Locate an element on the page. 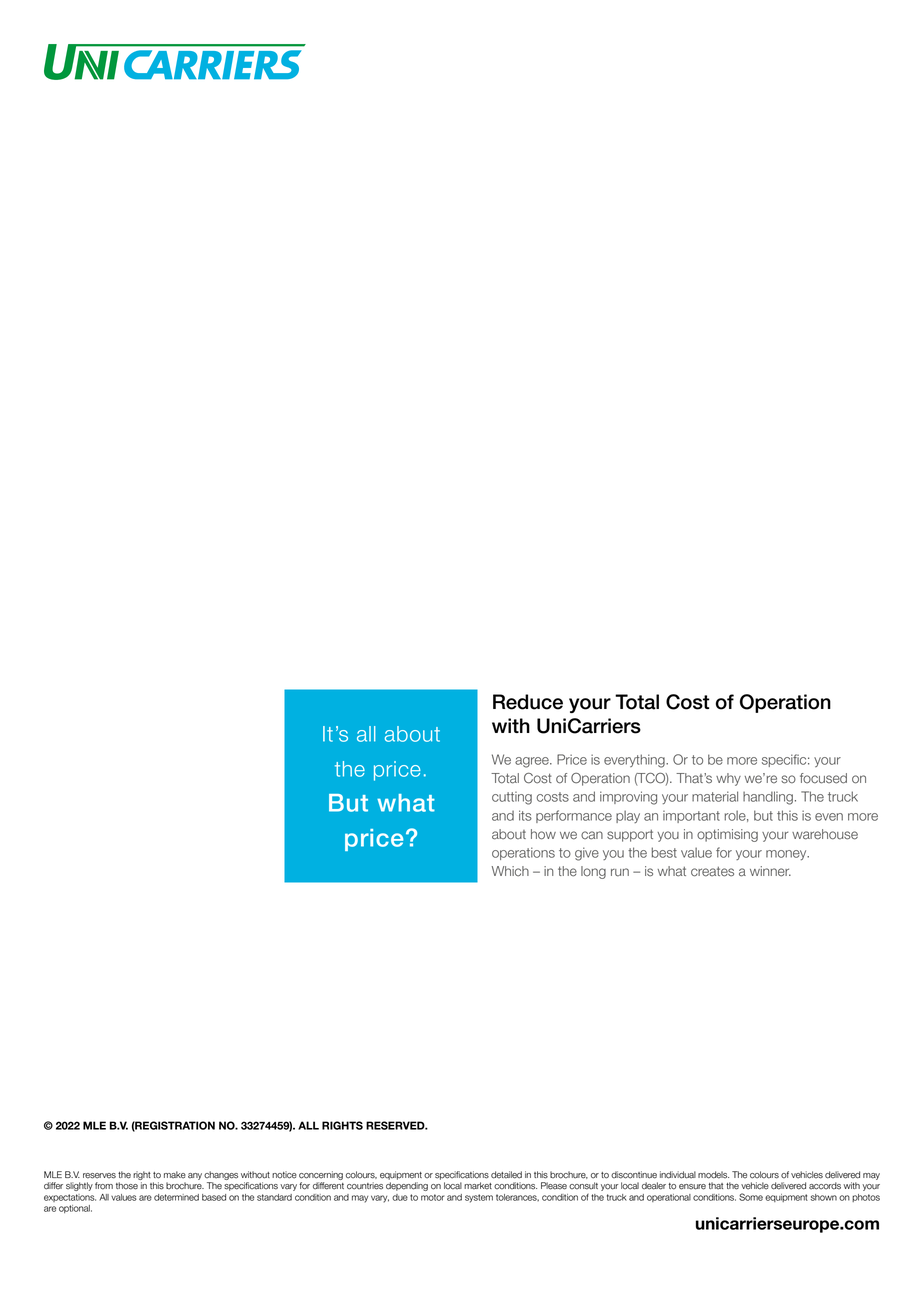 This document has height=1308, width=924. system is located at coordinates (479, 1198).
